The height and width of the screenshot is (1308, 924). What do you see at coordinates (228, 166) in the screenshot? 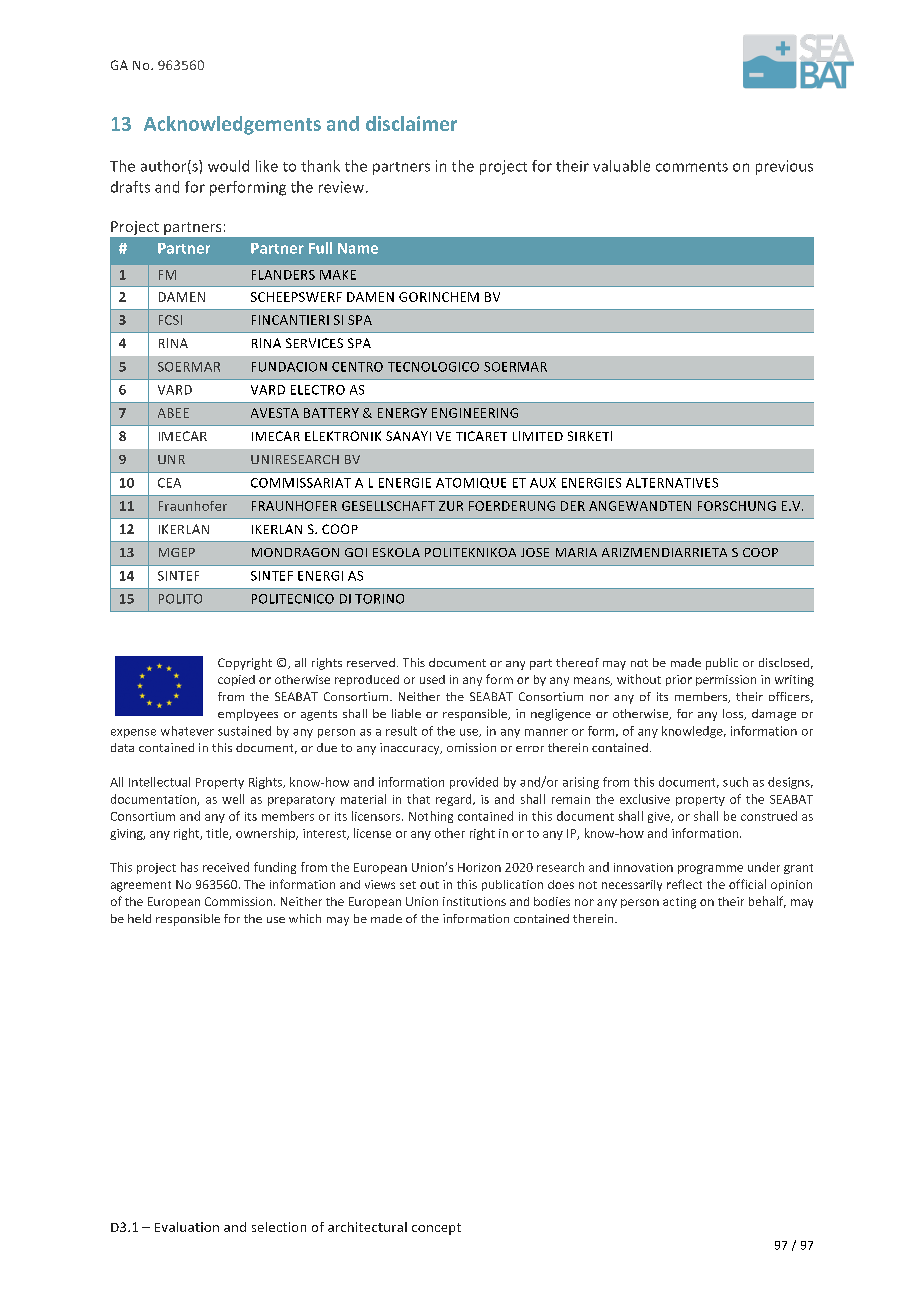
I see `would` at bounding box center [228, 166].
